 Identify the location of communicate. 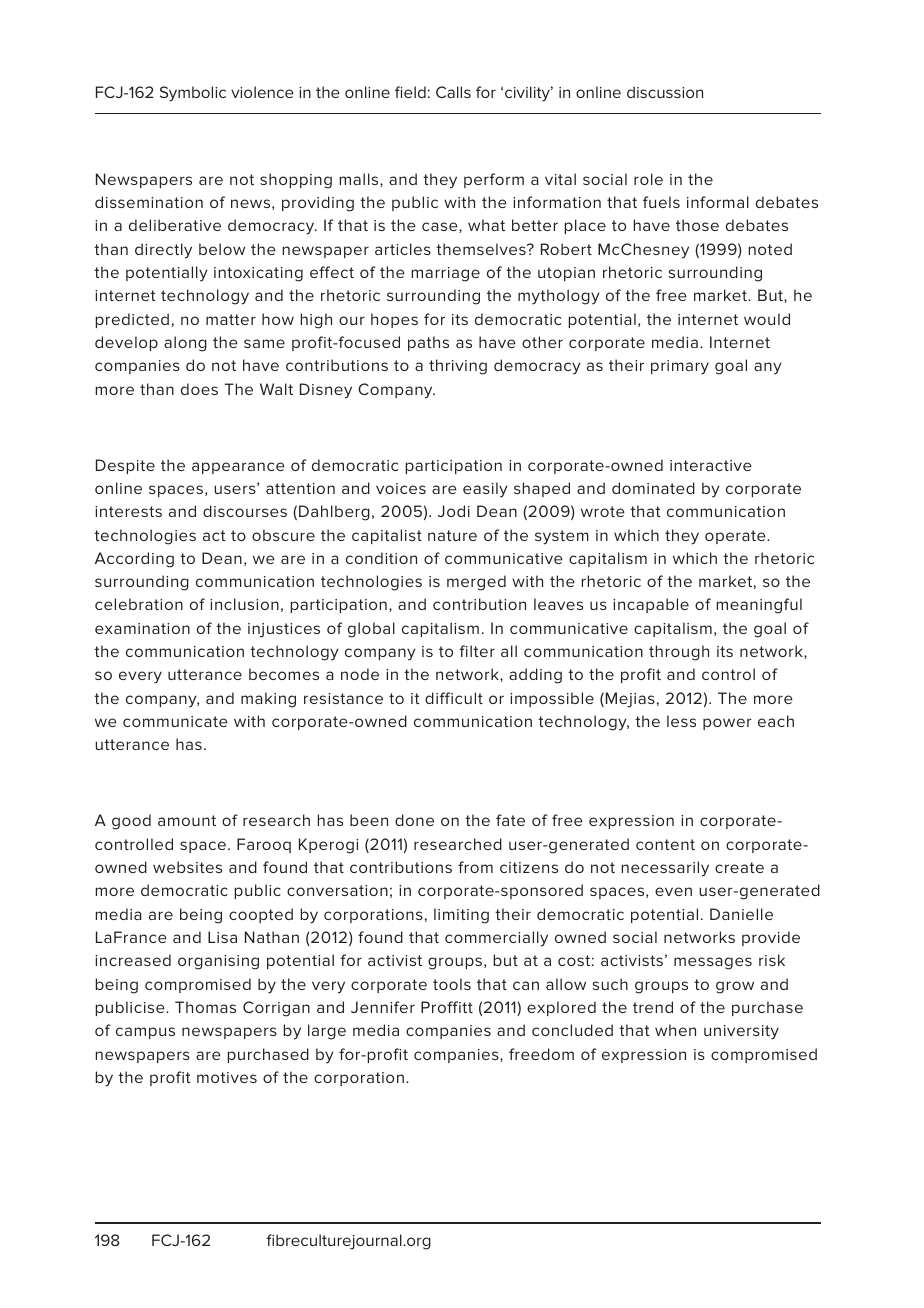
(175, 721).
